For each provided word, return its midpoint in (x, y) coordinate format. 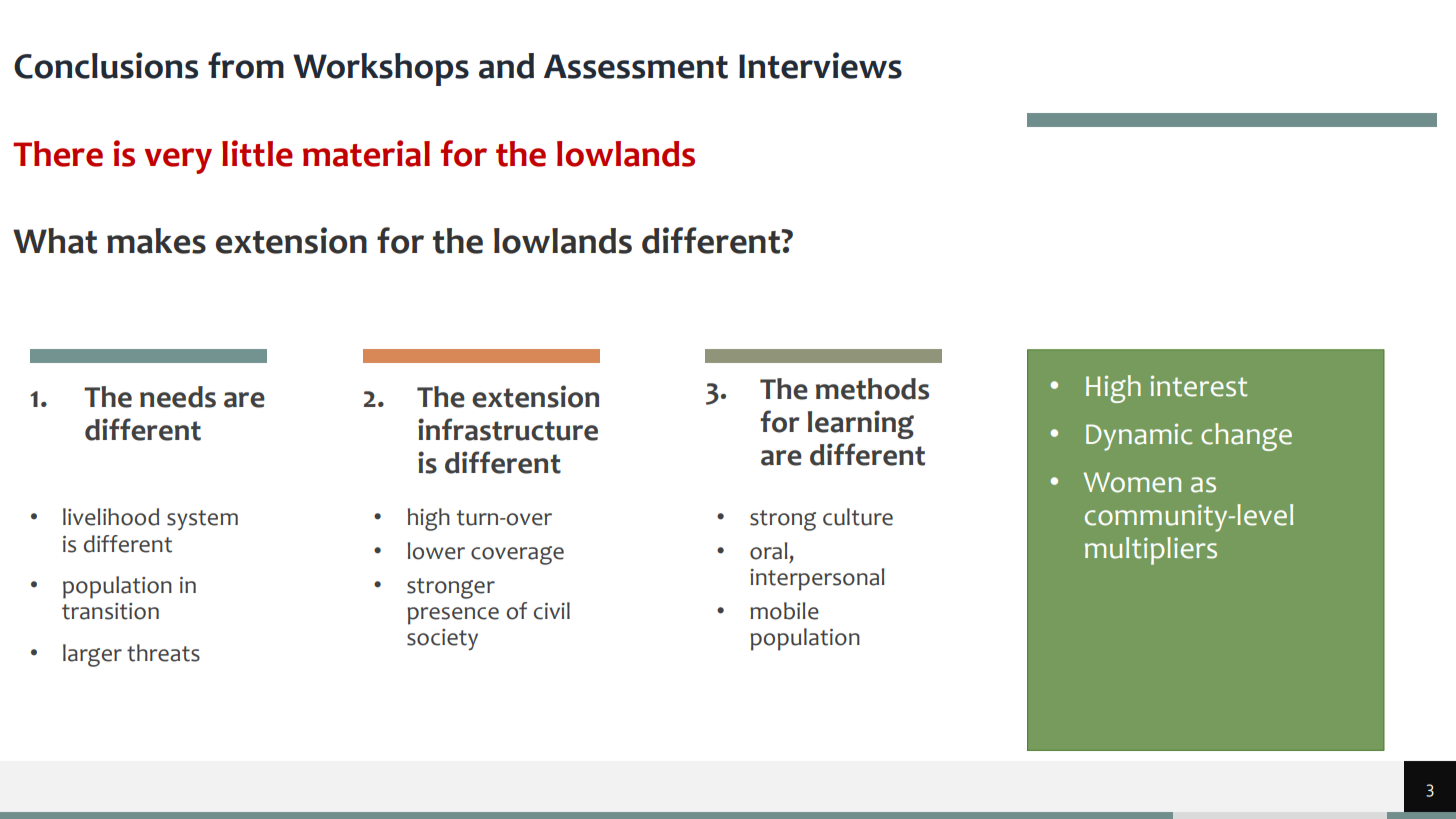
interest (1199, 386)
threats (163, 653)
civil (552, 611)
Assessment (636, 66)
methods (872, 389)
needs (178, 397)
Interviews (820, 65)
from (246, 65)
